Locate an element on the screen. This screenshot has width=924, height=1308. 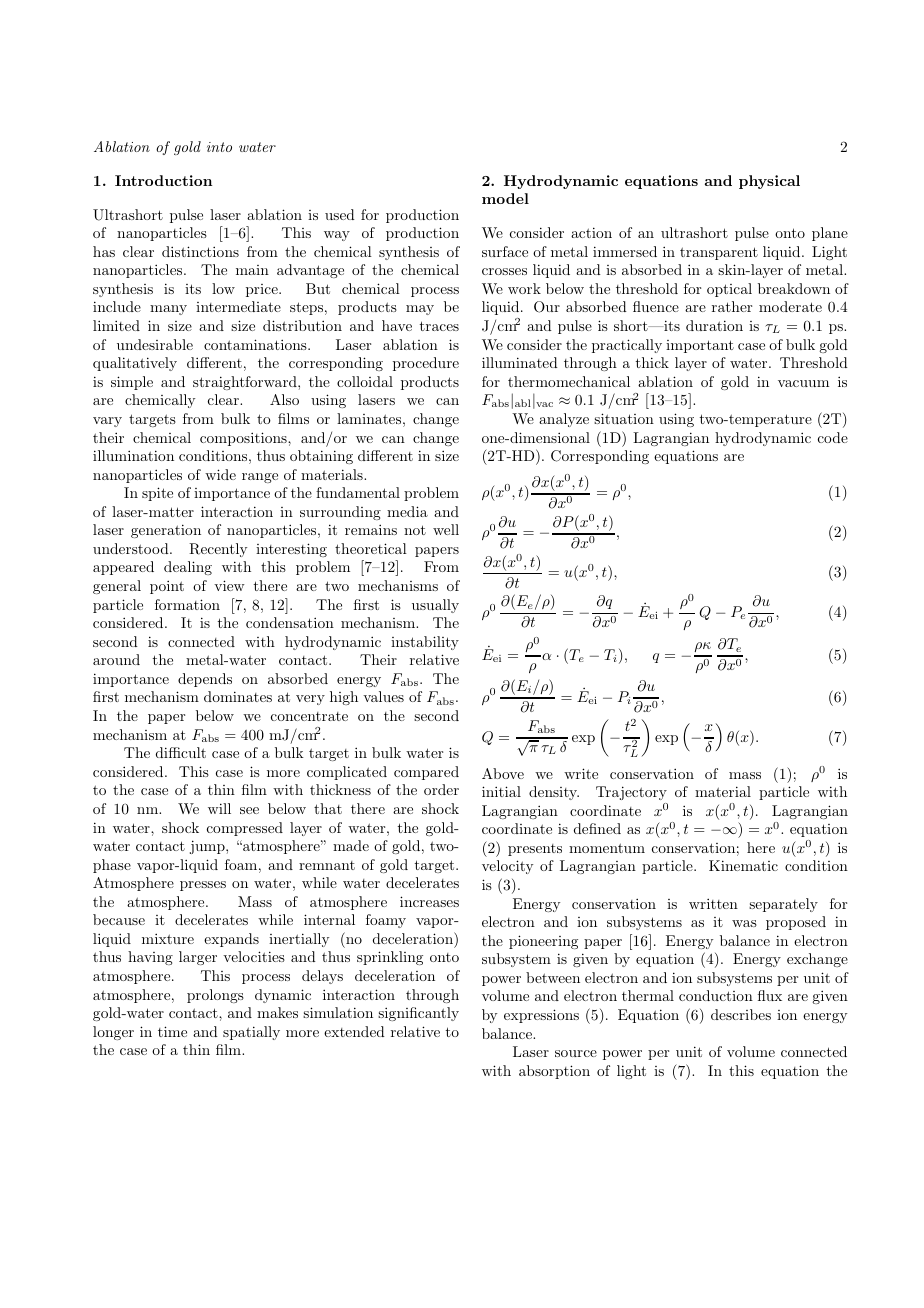
physical is located at coordinates (769, 182).
